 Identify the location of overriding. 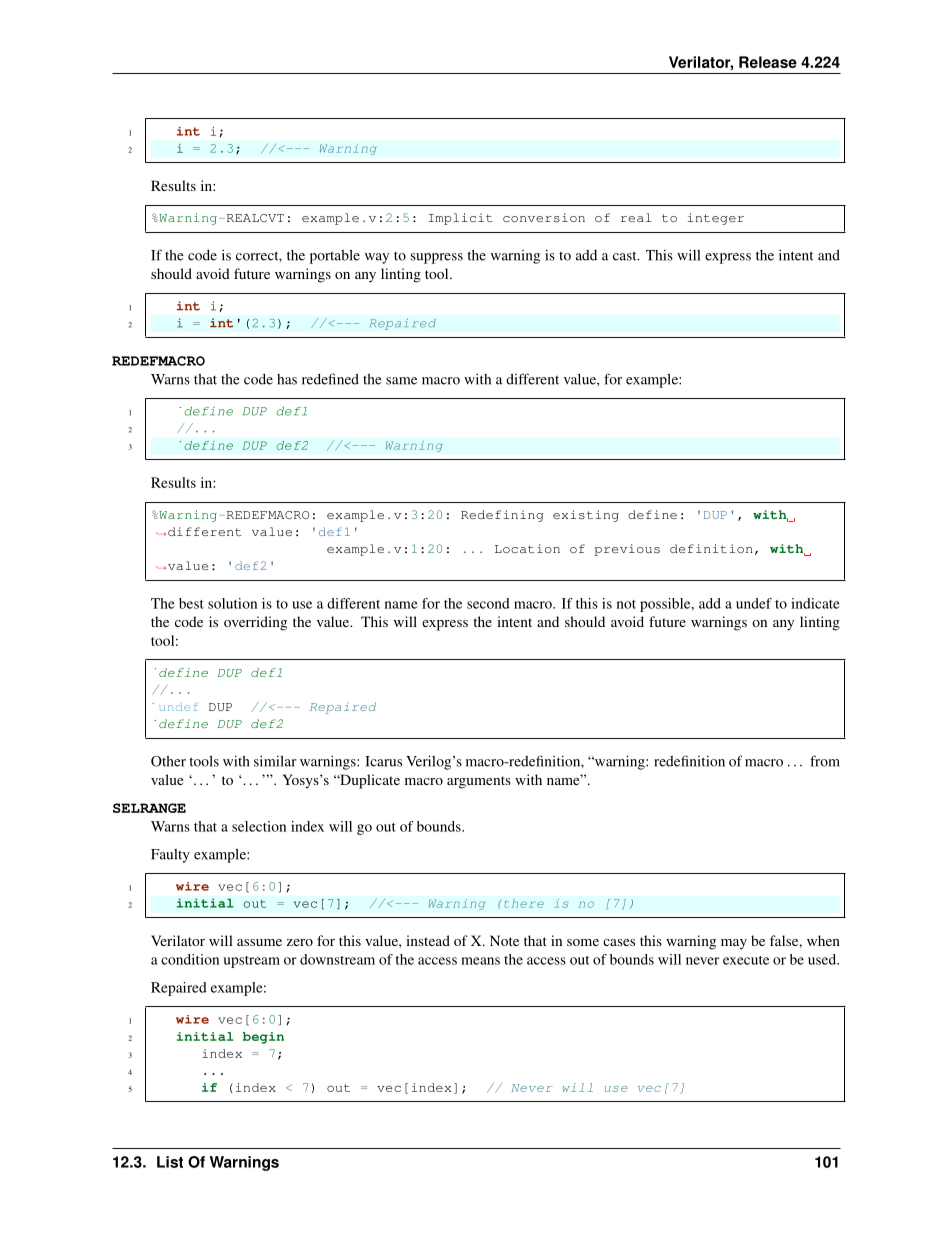
(255, 623).
